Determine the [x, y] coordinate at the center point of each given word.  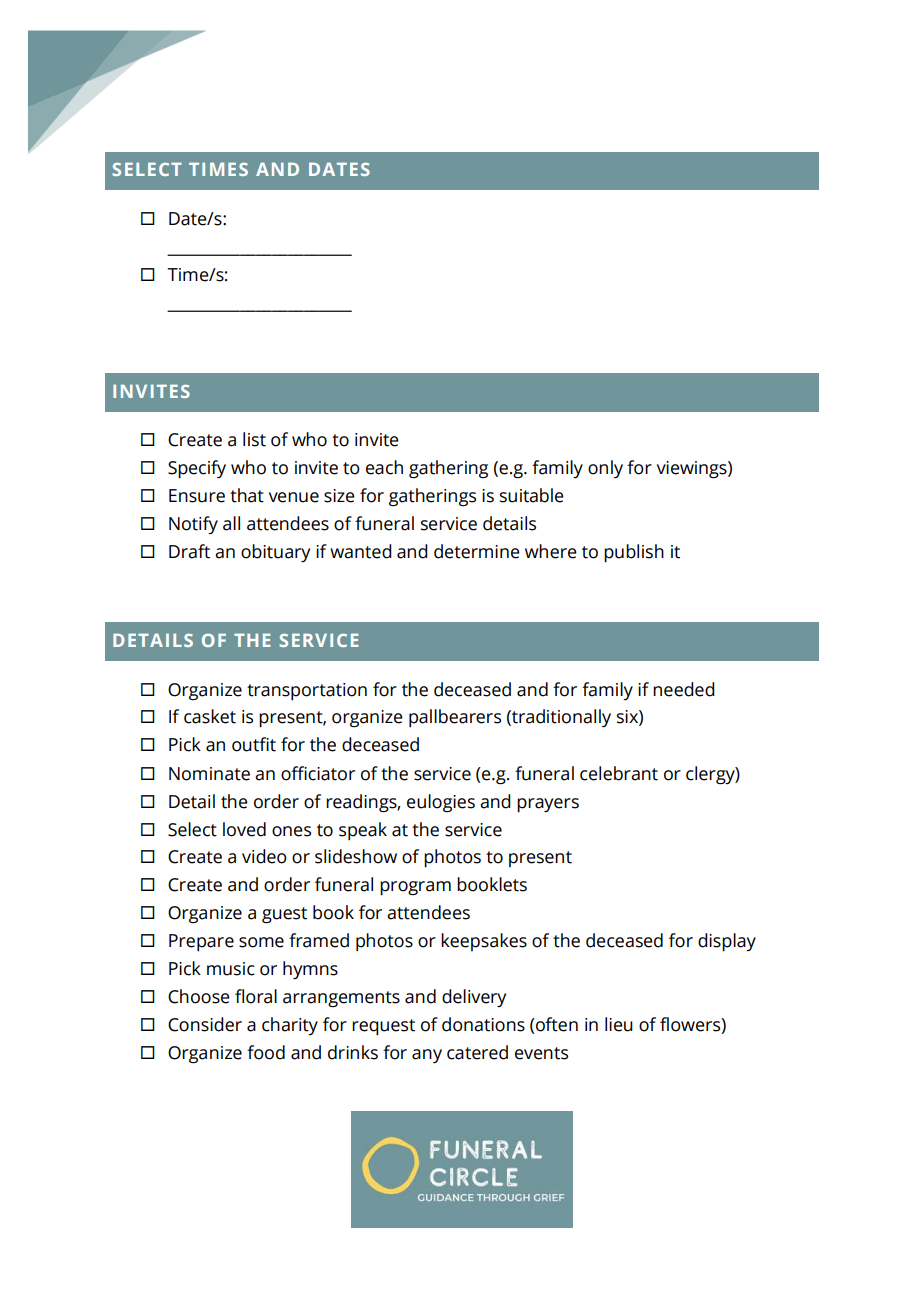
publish [634, 553]
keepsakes [484, 942]
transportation [307, 692]
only [605, 469]
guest [284, 915]
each [384, 467]
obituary [275, 553]
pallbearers [455, 718]
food [266, 1052]
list [254, 439]
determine [477, 551]
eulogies [441, 803]
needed [684, 689]
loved [244, 829]
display [727, 942]
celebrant [619, 773]
